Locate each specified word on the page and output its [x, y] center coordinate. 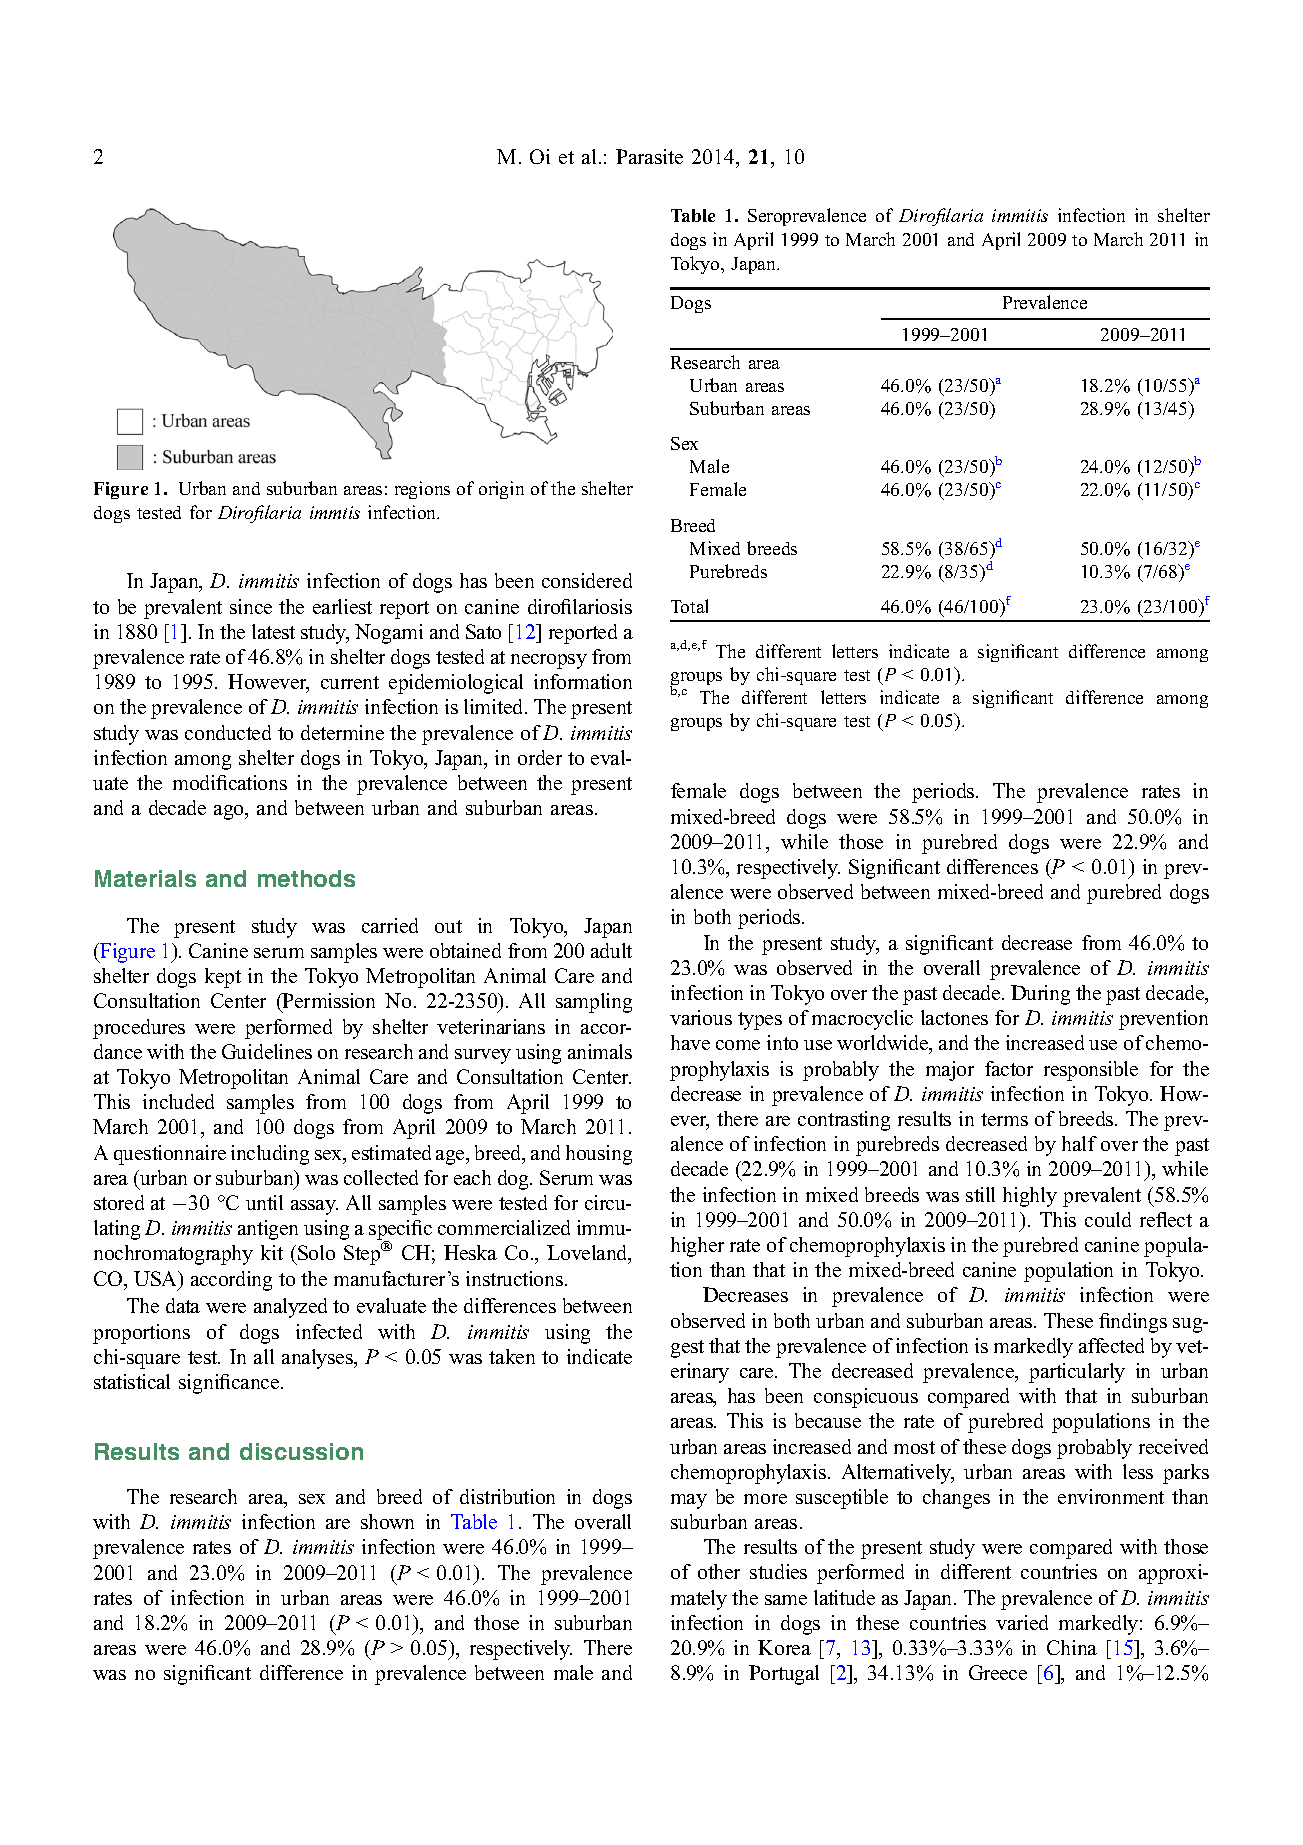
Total [689, 606]
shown [387, 1521]
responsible [1091, 1071]
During [1040, 995]
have [690, 1042]
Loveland [588, 1254]
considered [587, 580]
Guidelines [267, 1051]
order [540, 757]
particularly [1077, 1373]
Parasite [649, 156]
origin [501, 490]
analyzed [290, 1308]
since [251, 606]
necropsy [549, 661]
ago [230, 812]
